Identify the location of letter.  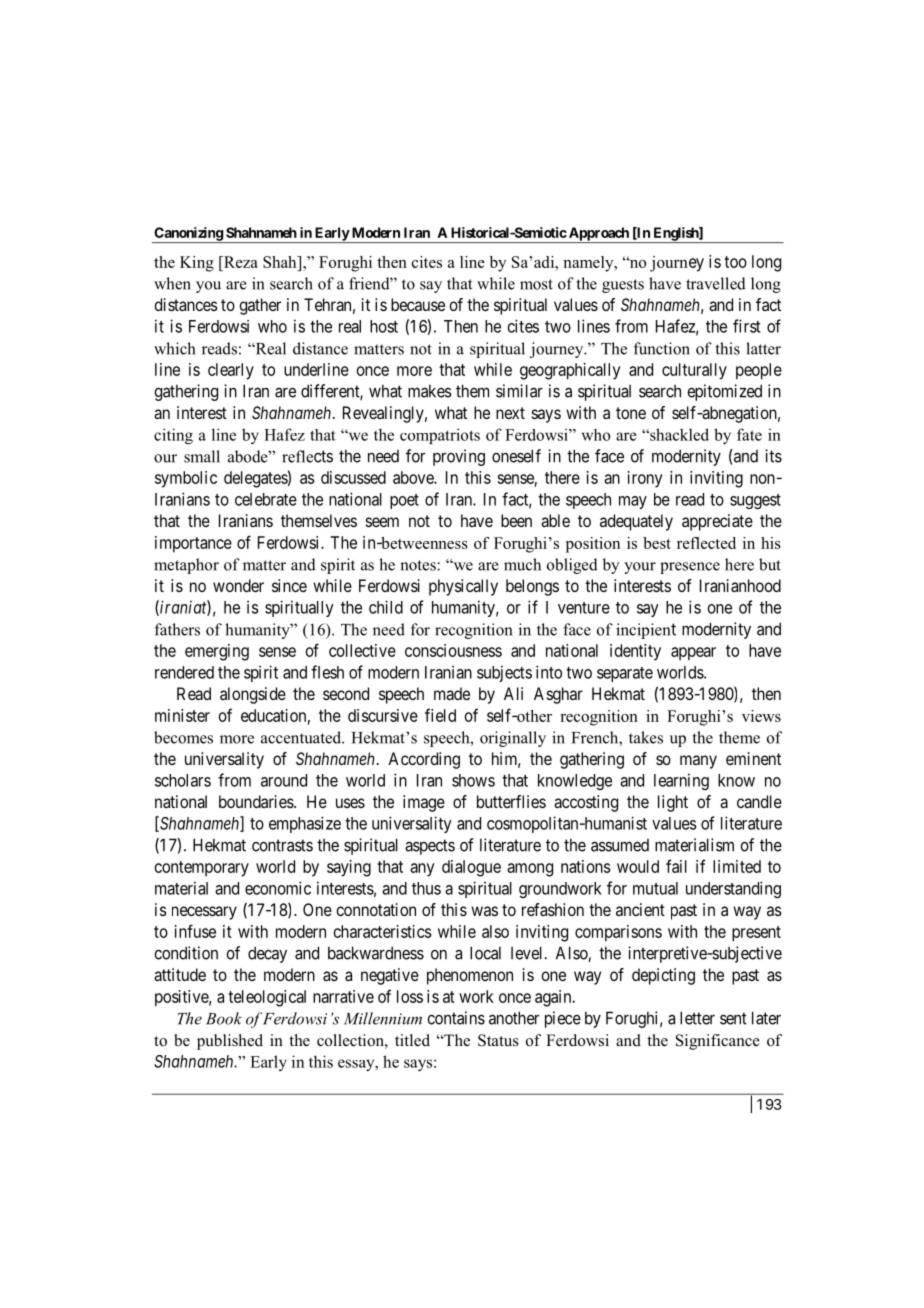
(697, 1018).
